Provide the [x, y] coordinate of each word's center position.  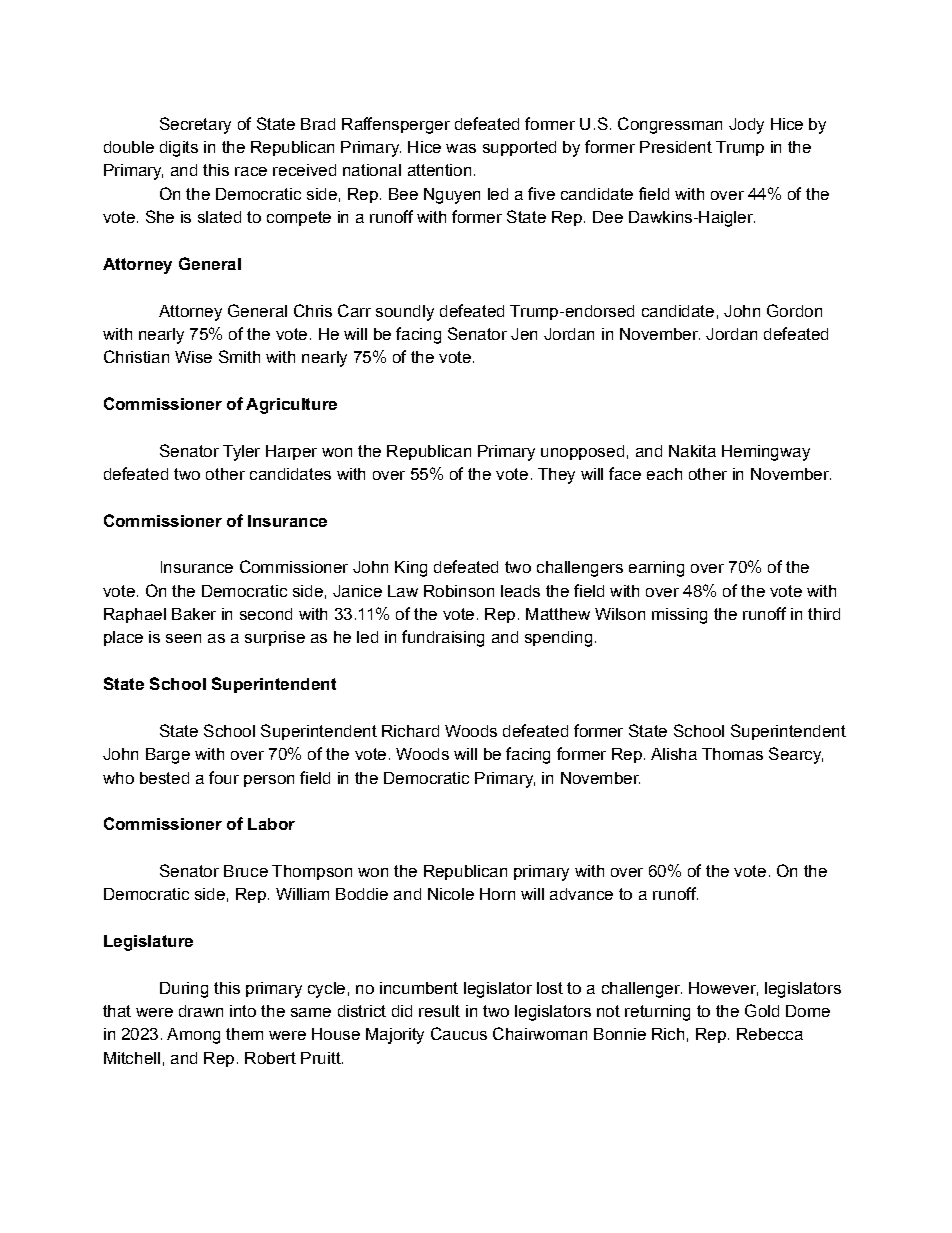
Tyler [241, 453]
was [461, 148]
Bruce [246, 871]
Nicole [451, 894]
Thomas [732, 754]
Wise [193, 357]
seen [183, 638]
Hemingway [766, 453]
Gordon [794, 310]
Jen [524, 334]
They [556, 476]
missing [679, 616]
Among [193, 1036]
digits [179, 149]
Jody [746, 126]
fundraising [443, 638]
